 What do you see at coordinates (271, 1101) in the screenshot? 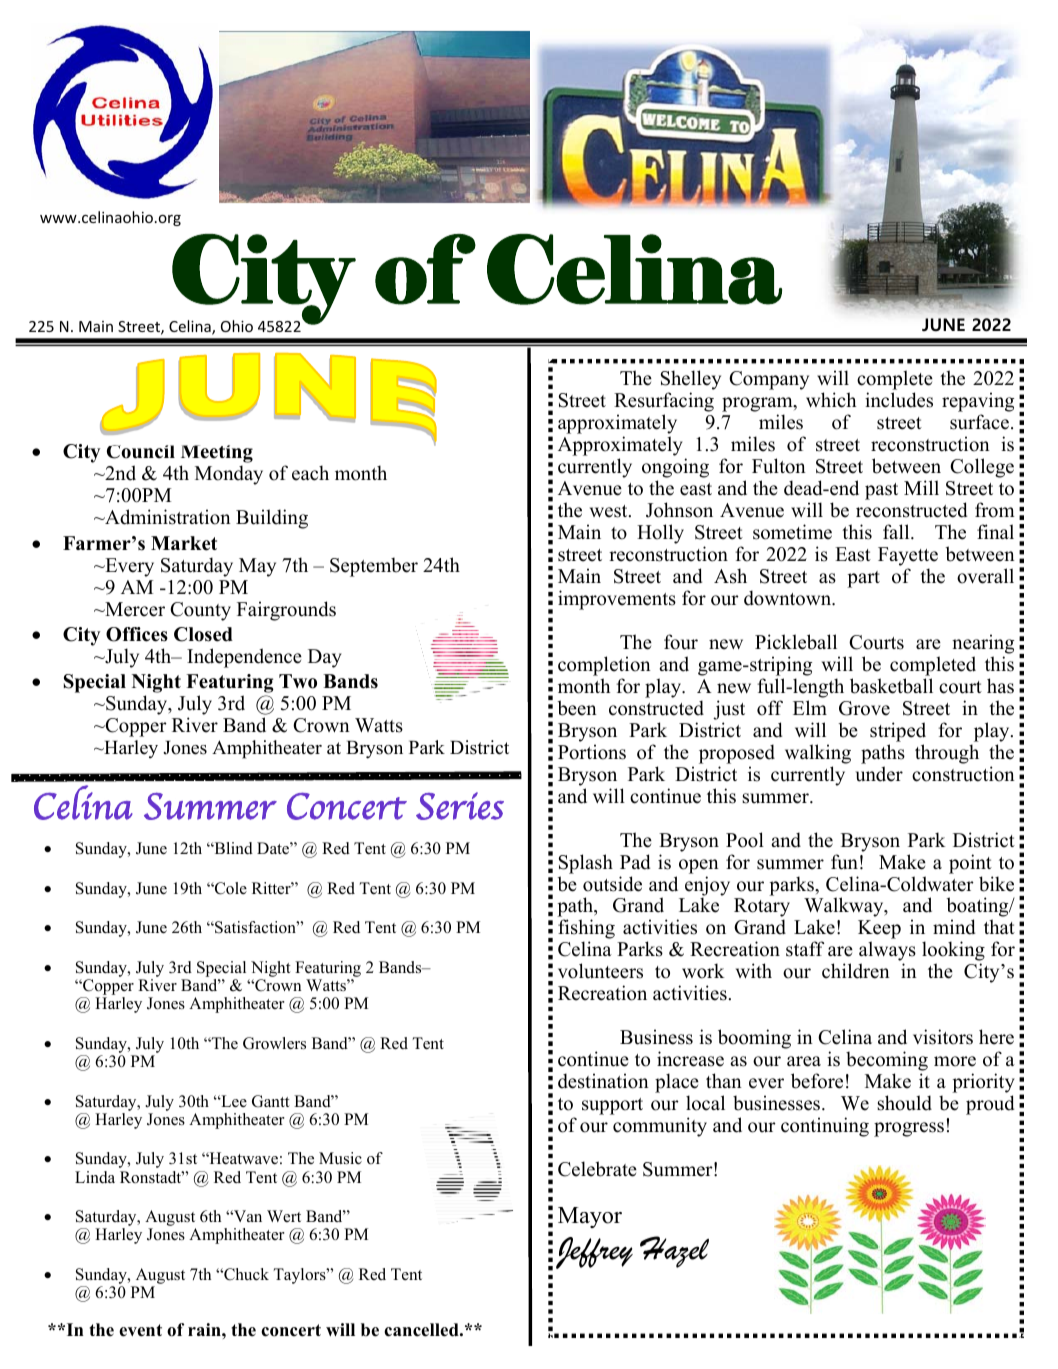
I see `Gantt` at bounding box center [271, 1101].
